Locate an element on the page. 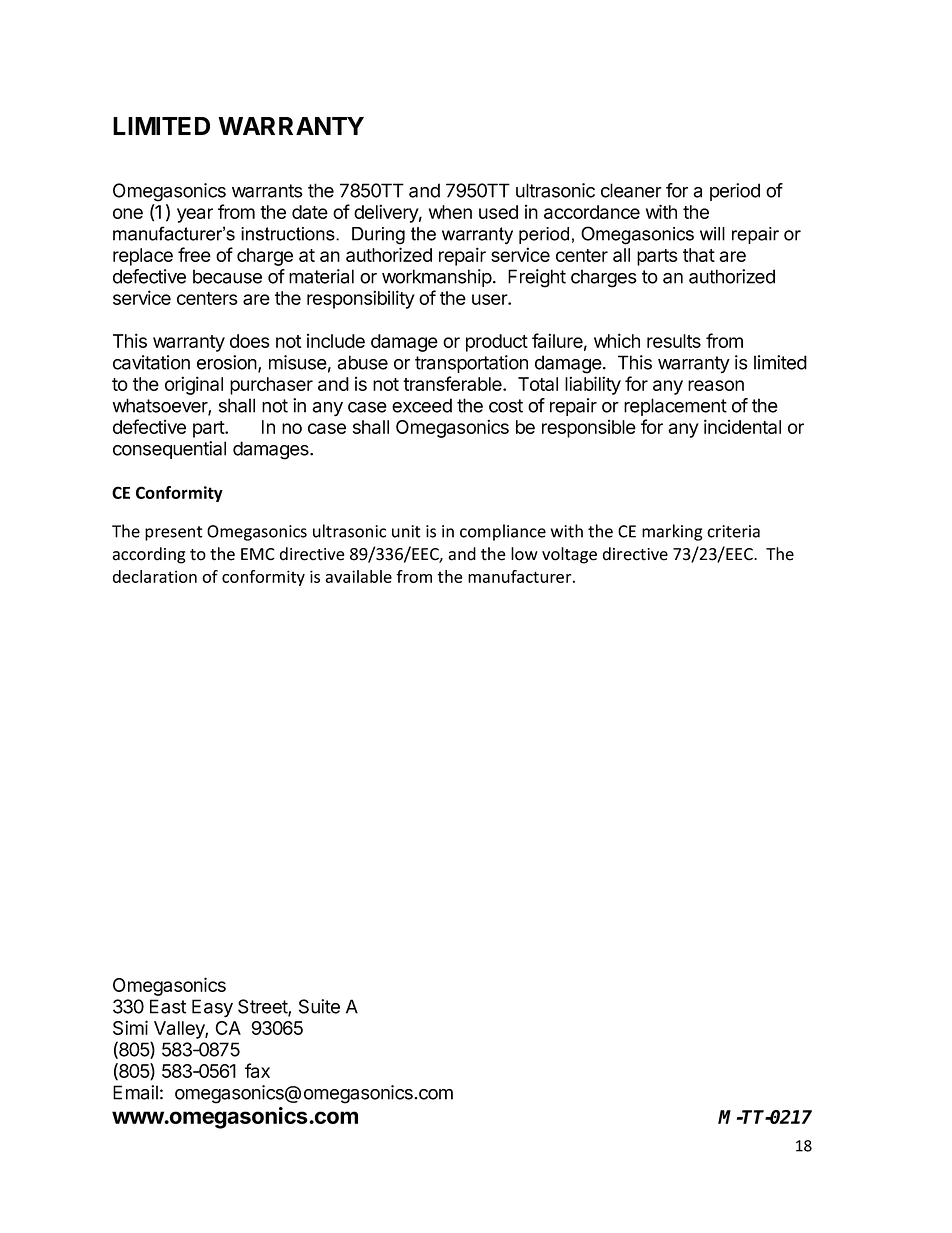 Image resolution: width=952 pixels, height=1233 pixels. marking is located at coordinates (672, 532).
